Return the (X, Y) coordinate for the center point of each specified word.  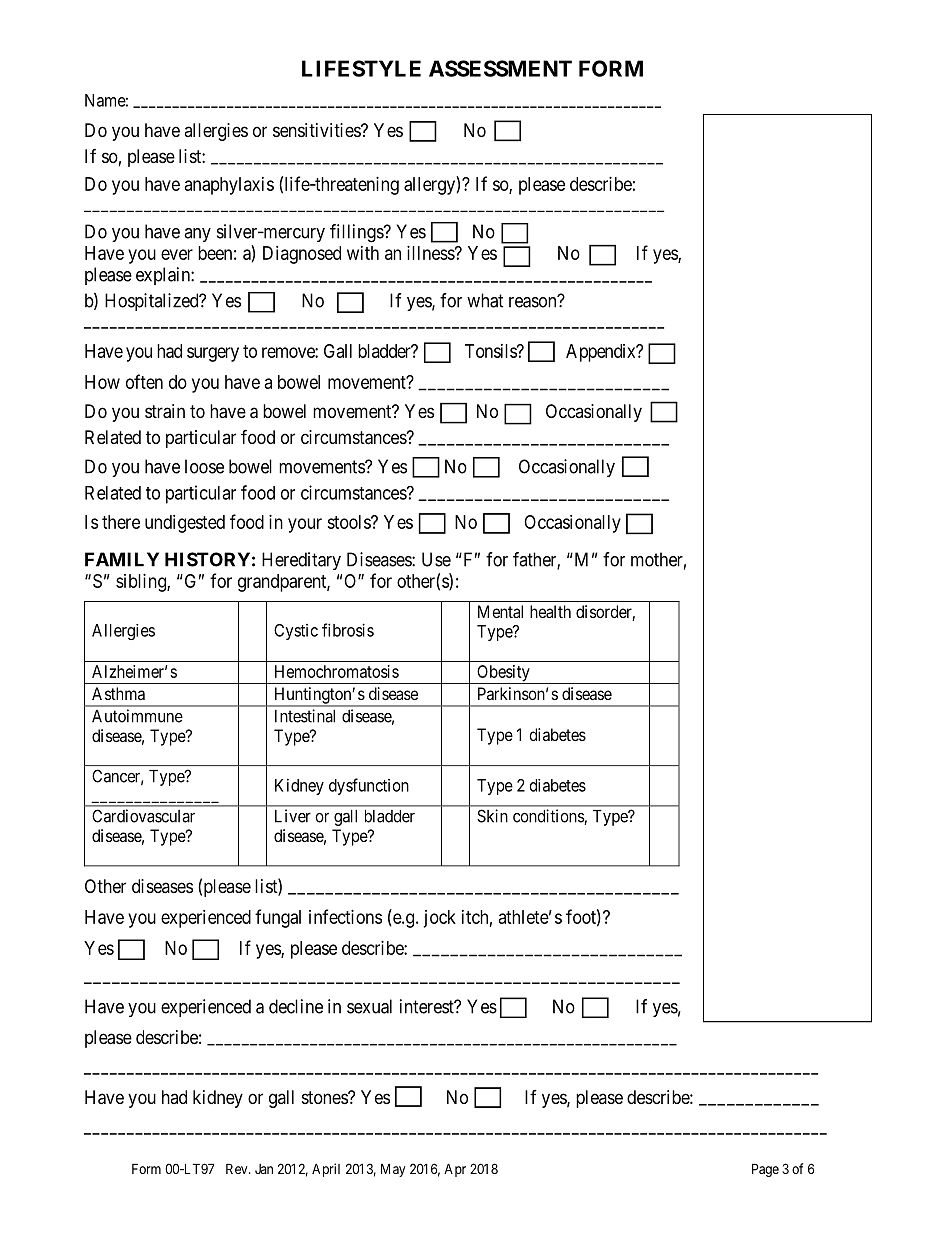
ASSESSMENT (500, 68)
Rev (238, 1168)
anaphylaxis (229, 186)
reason (534, 302)
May (393, 1170)
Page (765, 1170)
